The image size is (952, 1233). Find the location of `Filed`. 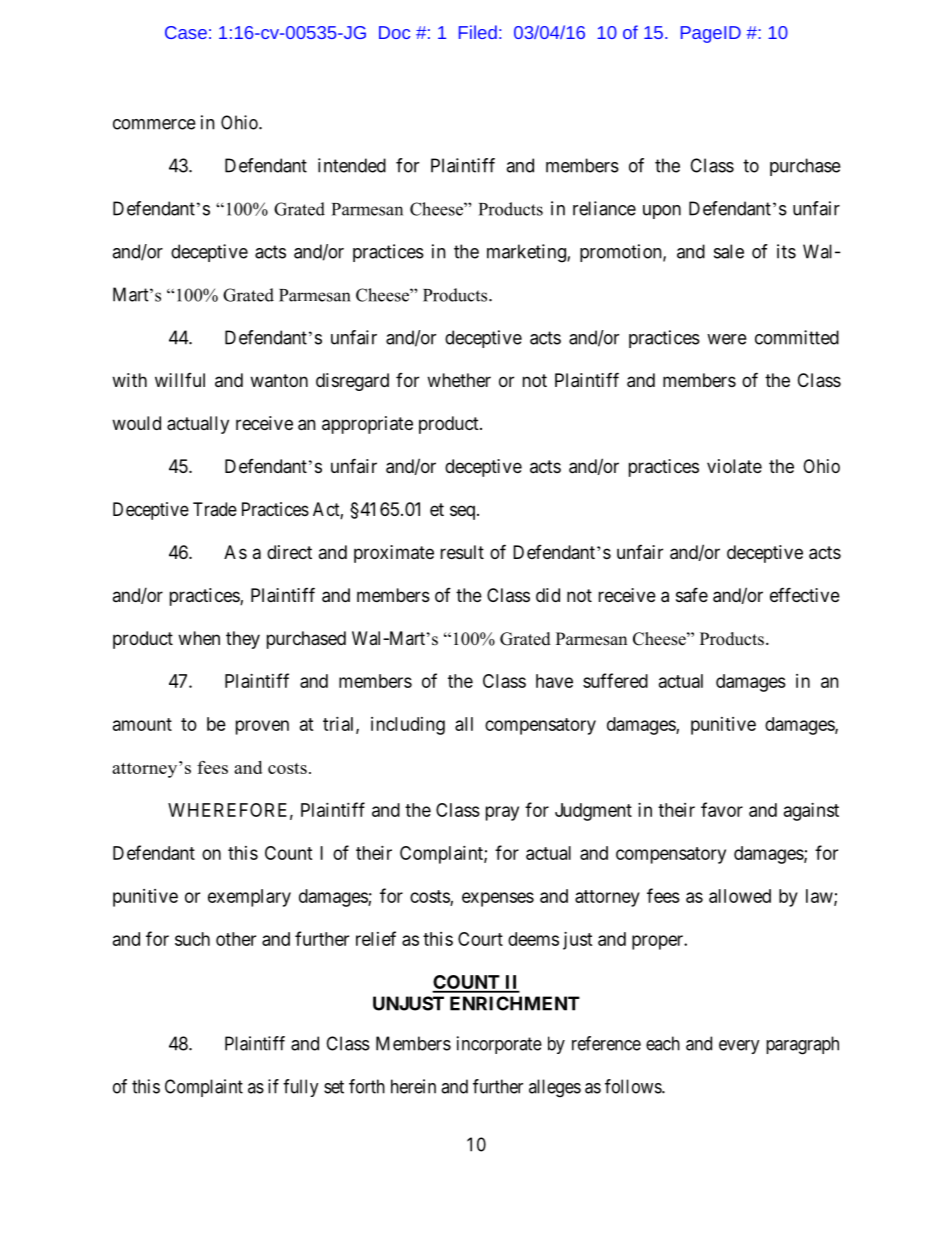

Filed is located at coordinates (478, 32).
